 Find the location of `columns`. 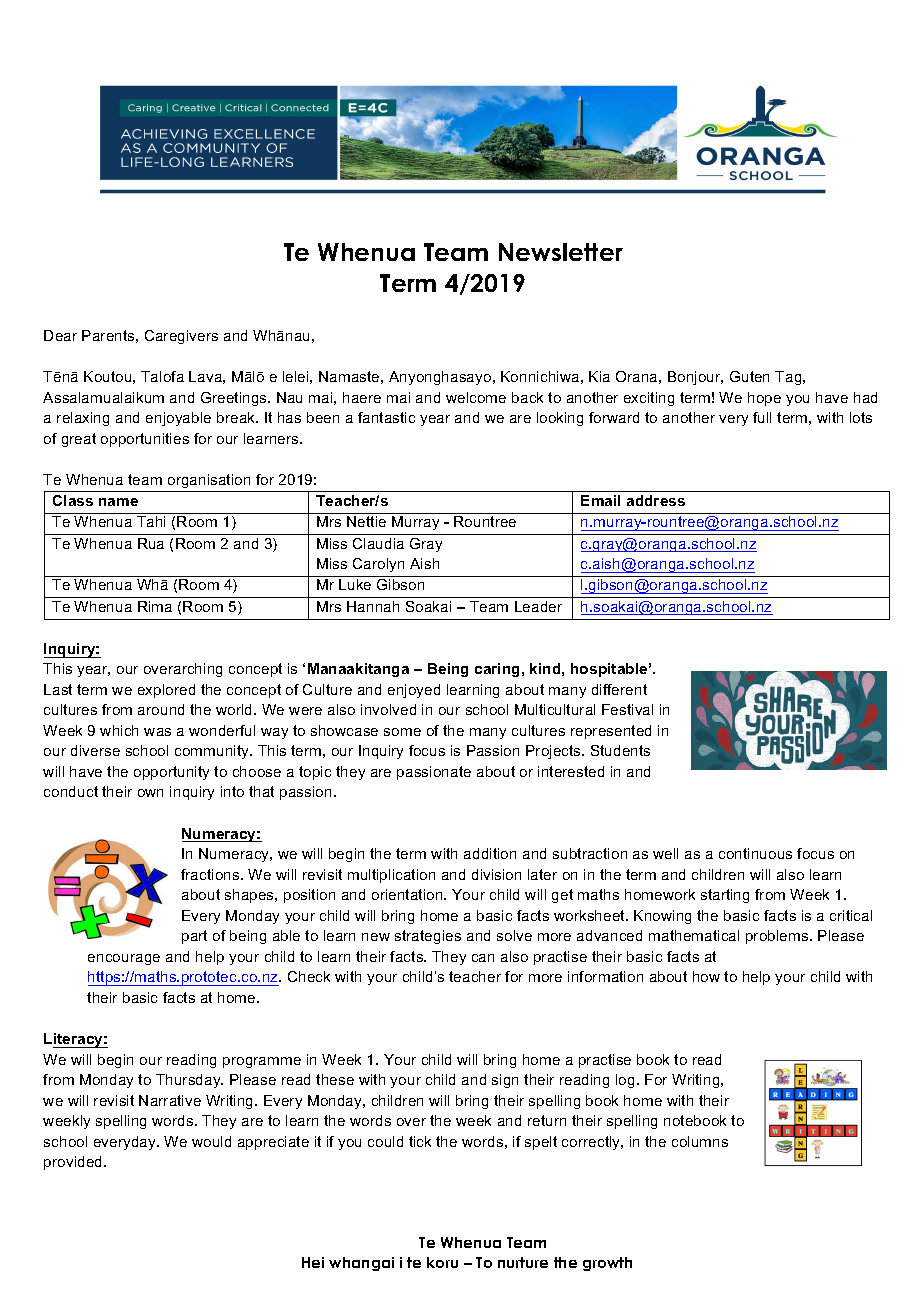

columns is located at coordinates (700, 1141).
